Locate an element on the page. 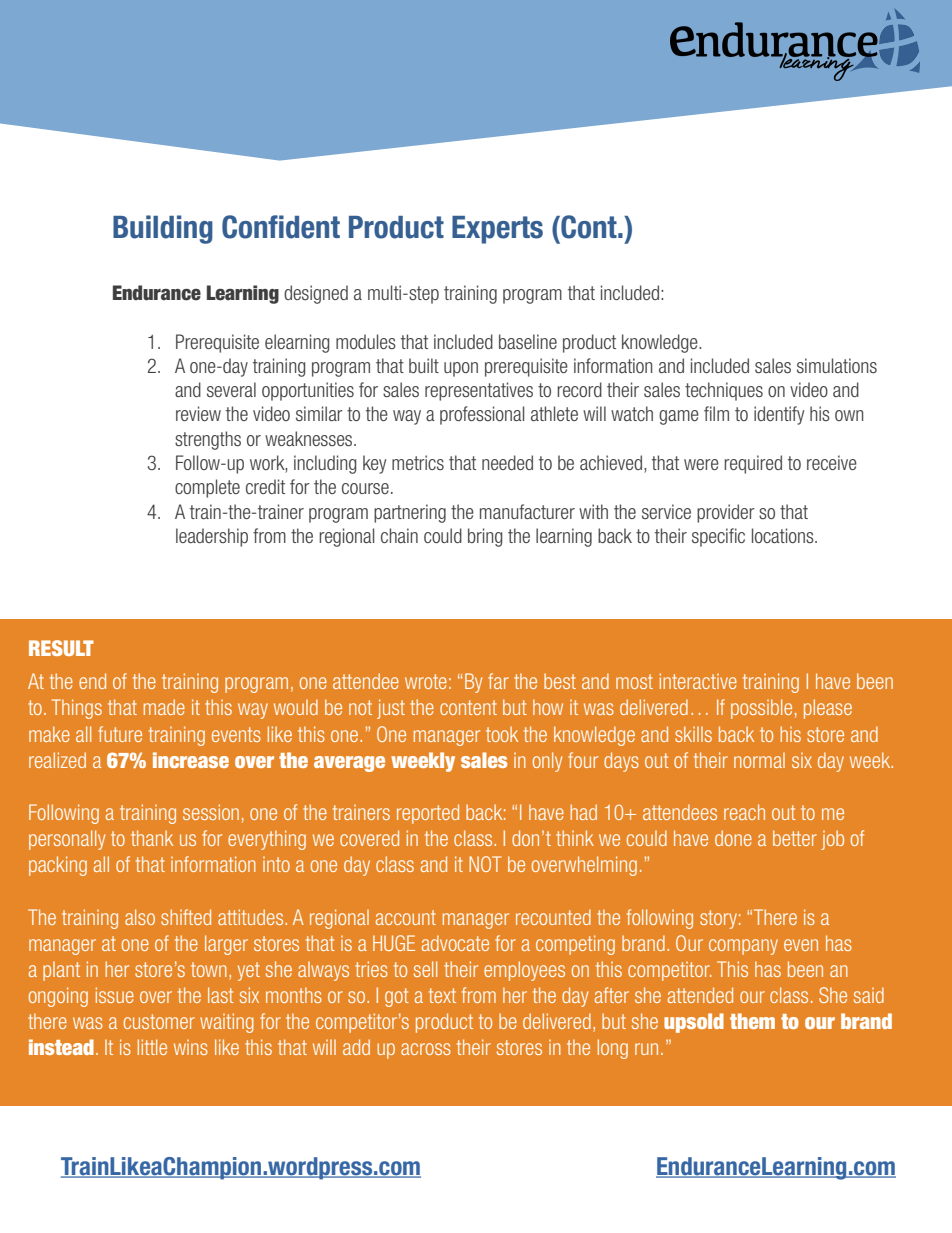  Building is located at coordinates (163, 229).
